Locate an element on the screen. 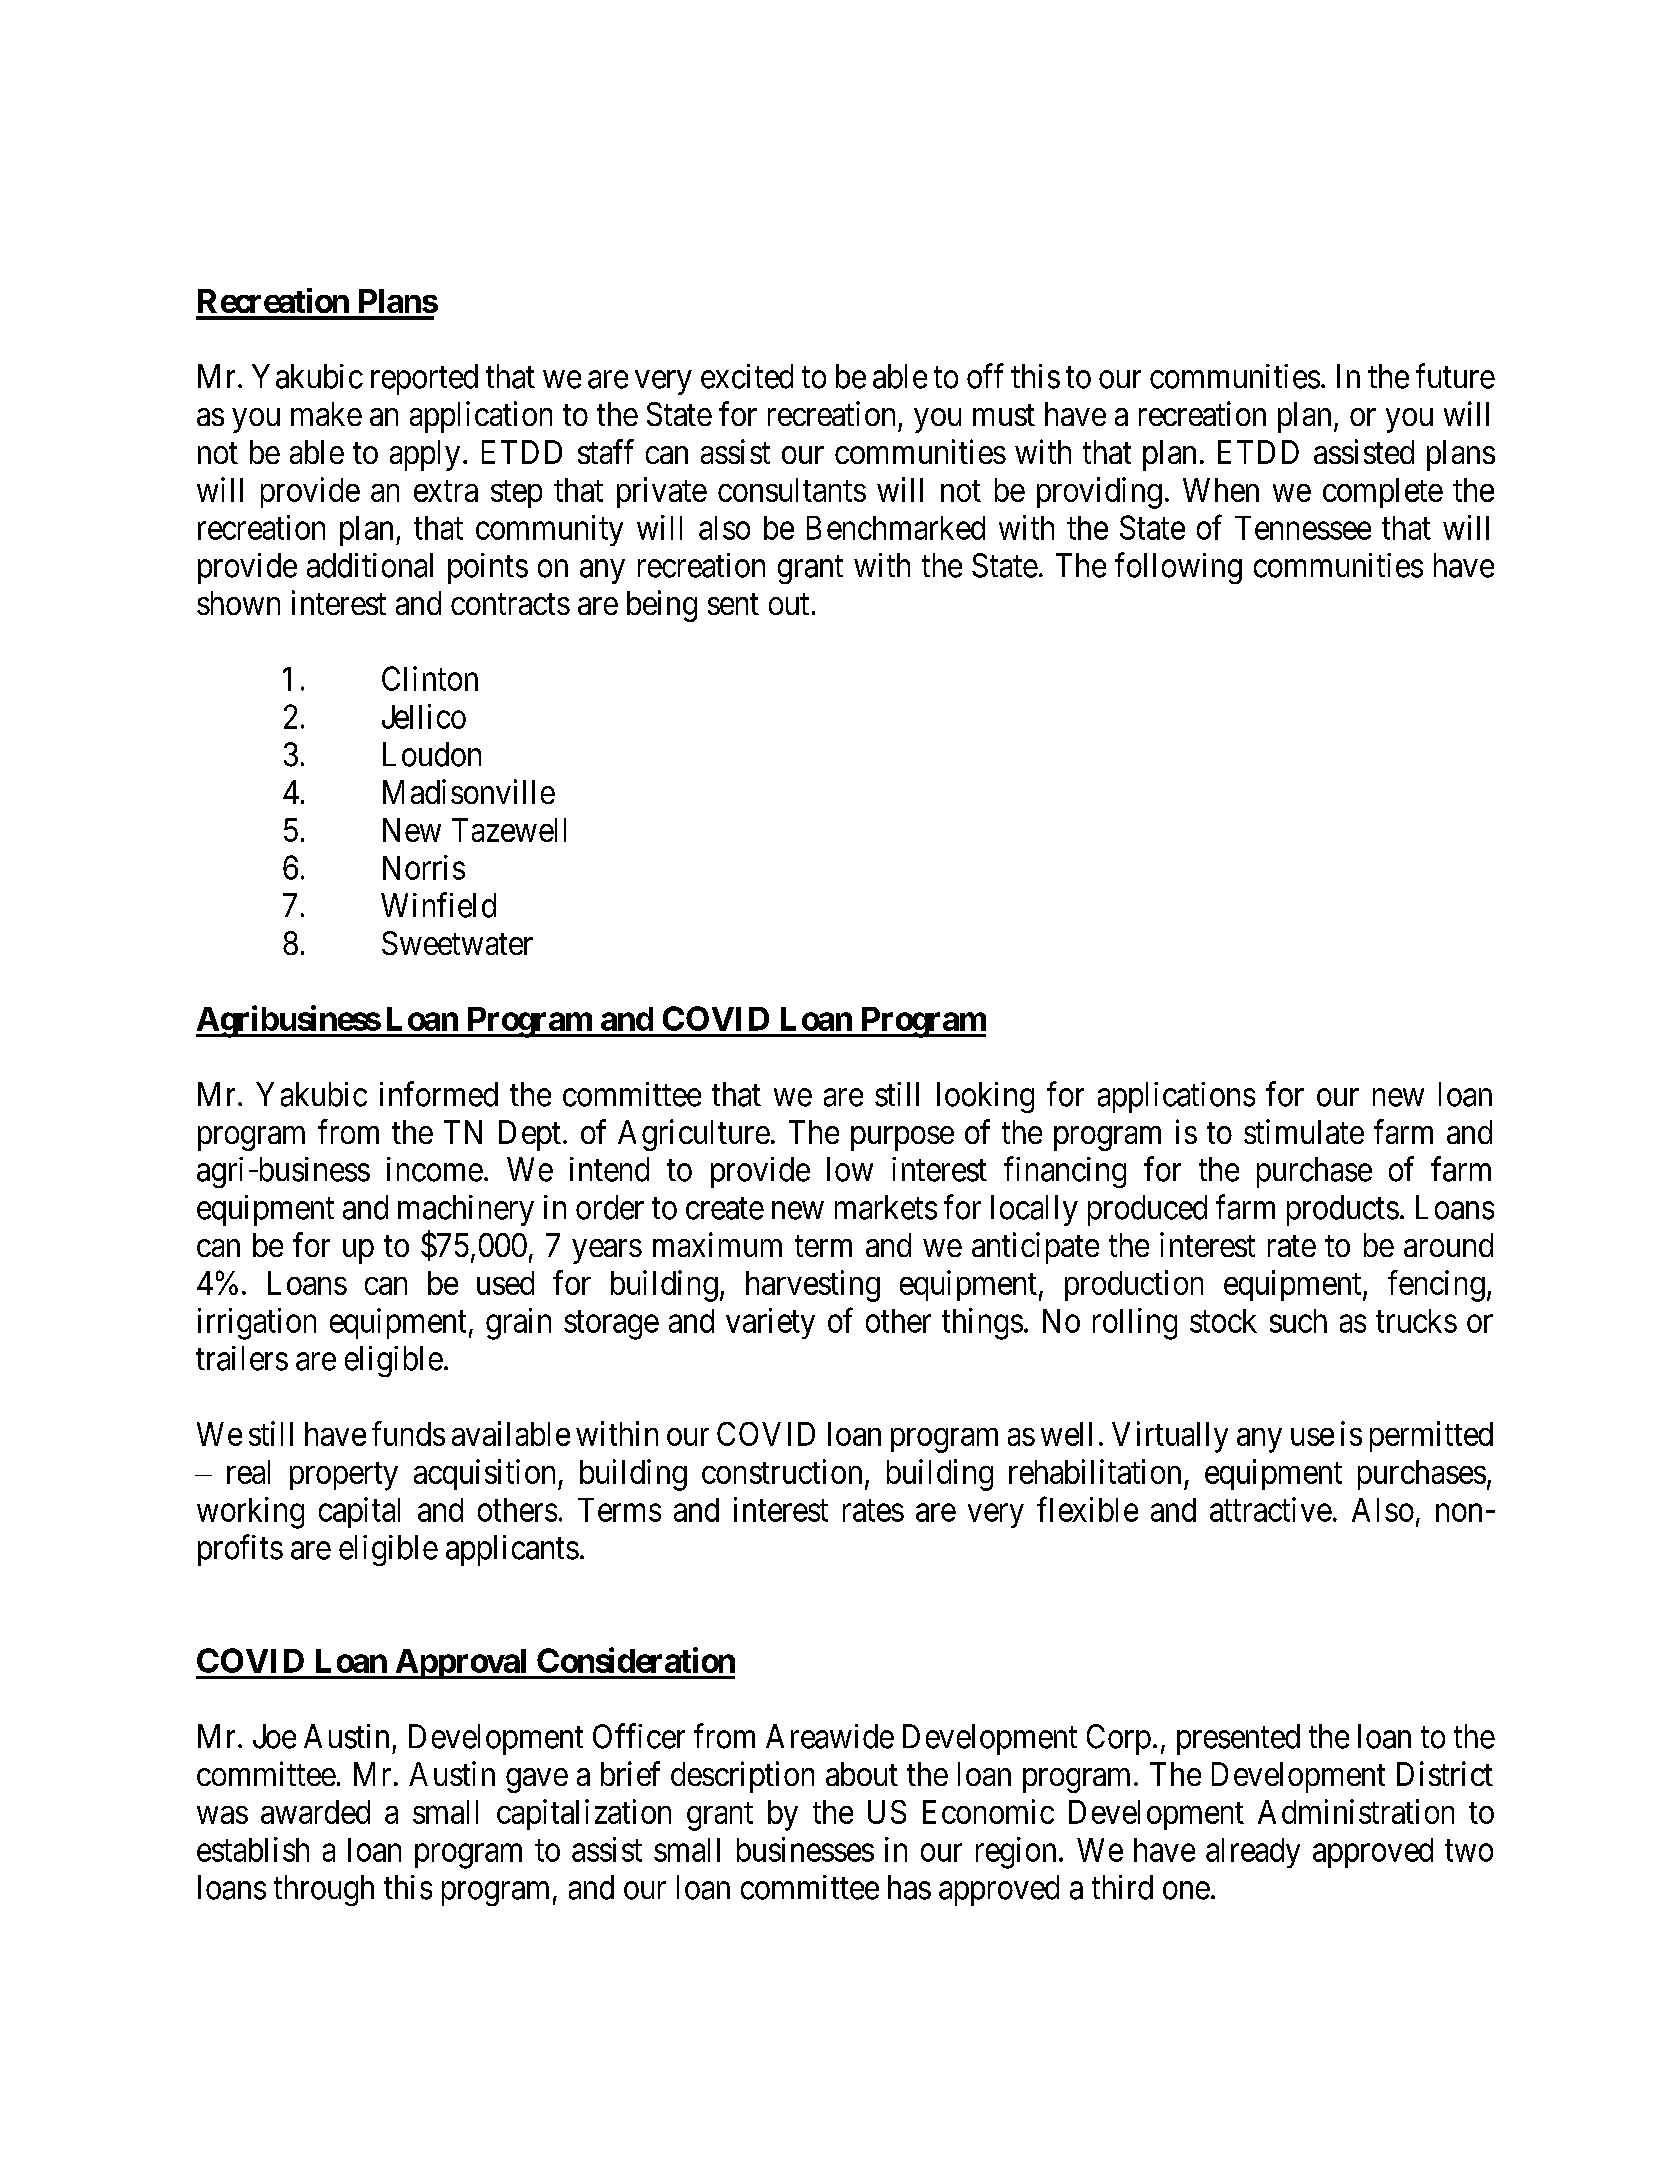  property is located at coordinates (344, 1476).
